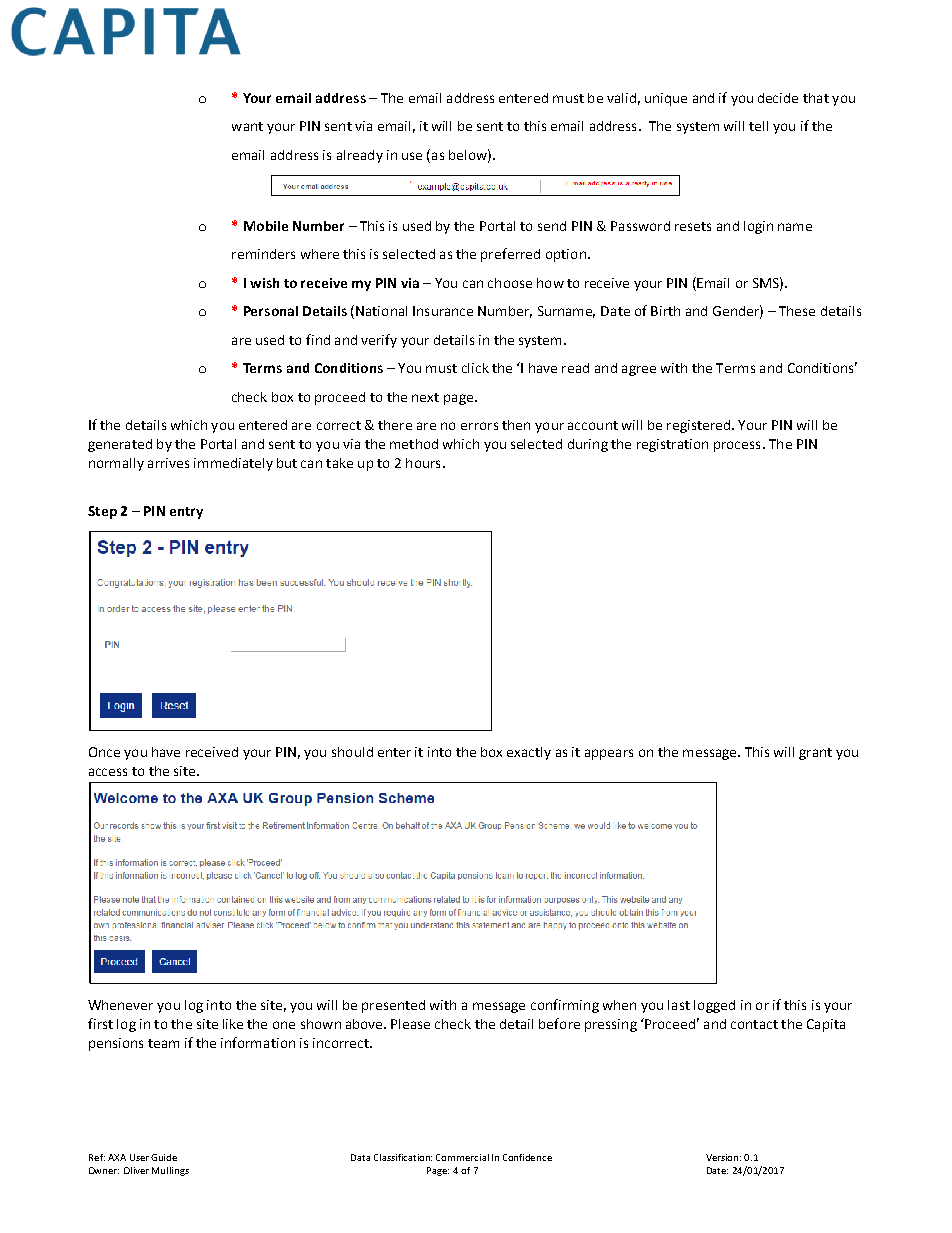 This image has width=952, height=1233. What do you see at coordinates (758, 126) in the image?
I see `tell` at bounding box center [758, 126].
